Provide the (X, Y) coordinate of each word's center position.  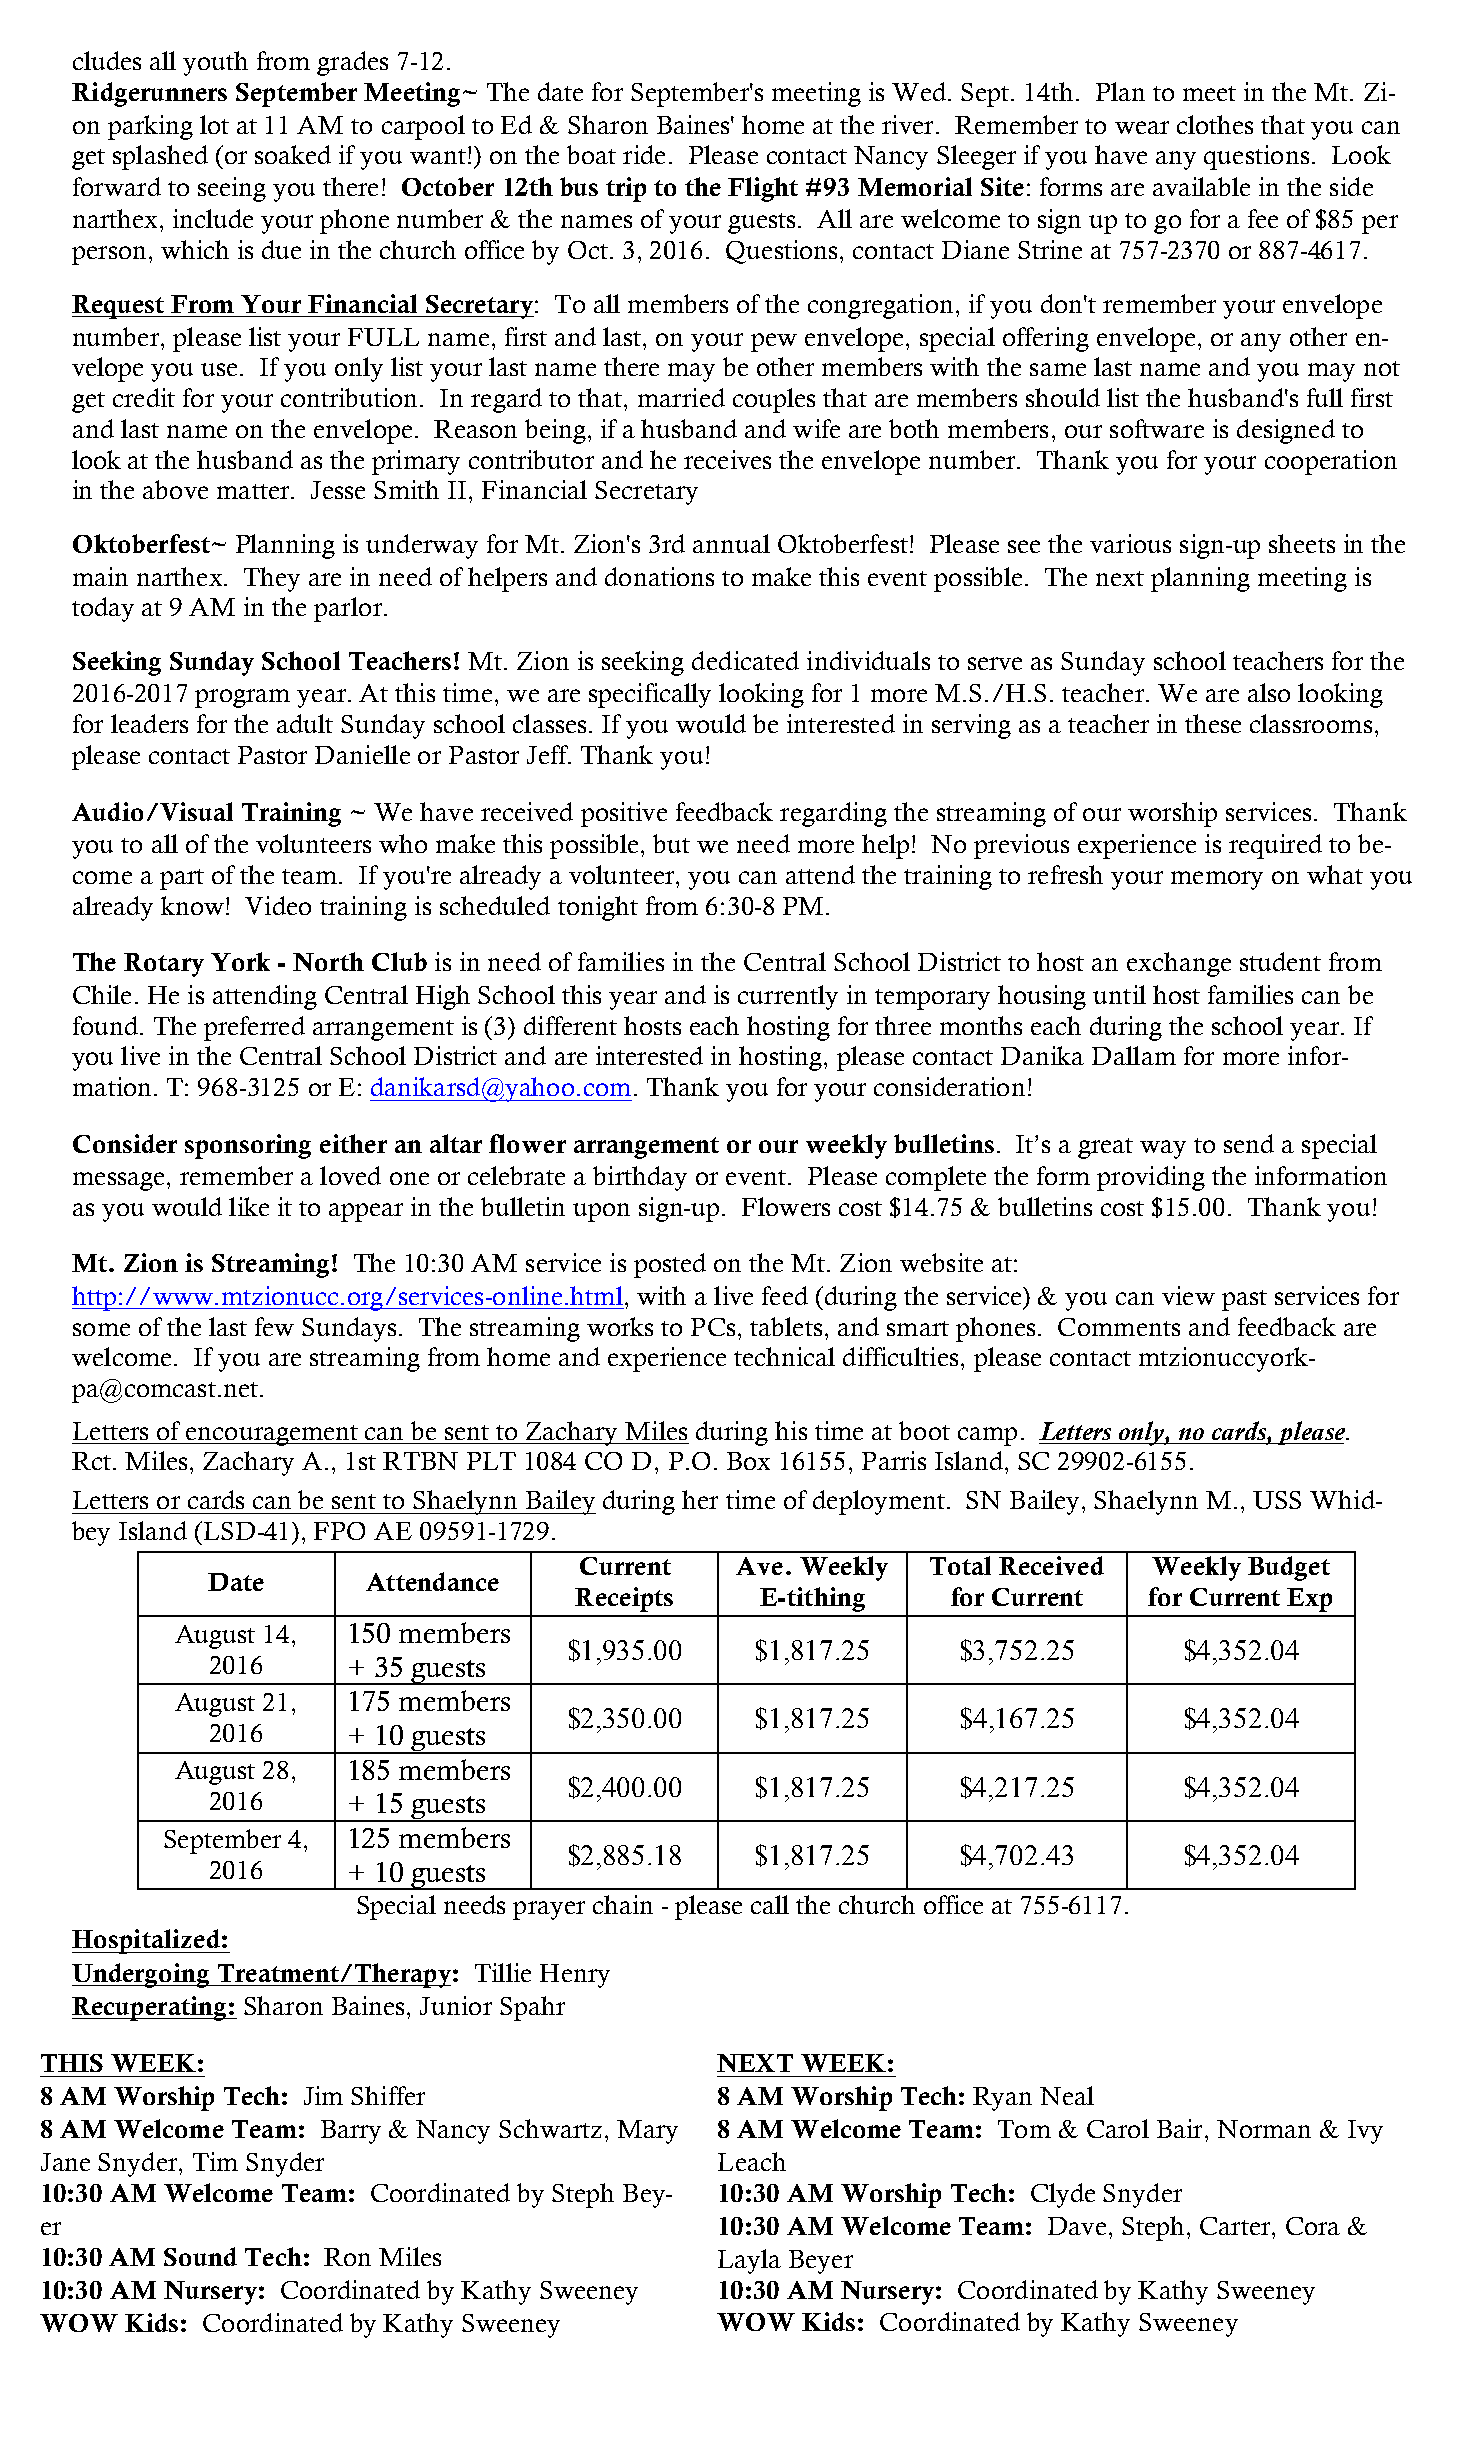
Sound (200, 2256)
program (242, 698)
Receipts (624, 1599)
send (1249, 1143)
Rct (91, 1461)
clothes (1215, 124)
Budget (1289, 1568)
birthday (640, 1178)
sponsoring (248, 1146)
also (1269, 692)
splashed (160, 157)
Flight (763, 189)
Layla (749, 2261)
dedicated (745, 660)
